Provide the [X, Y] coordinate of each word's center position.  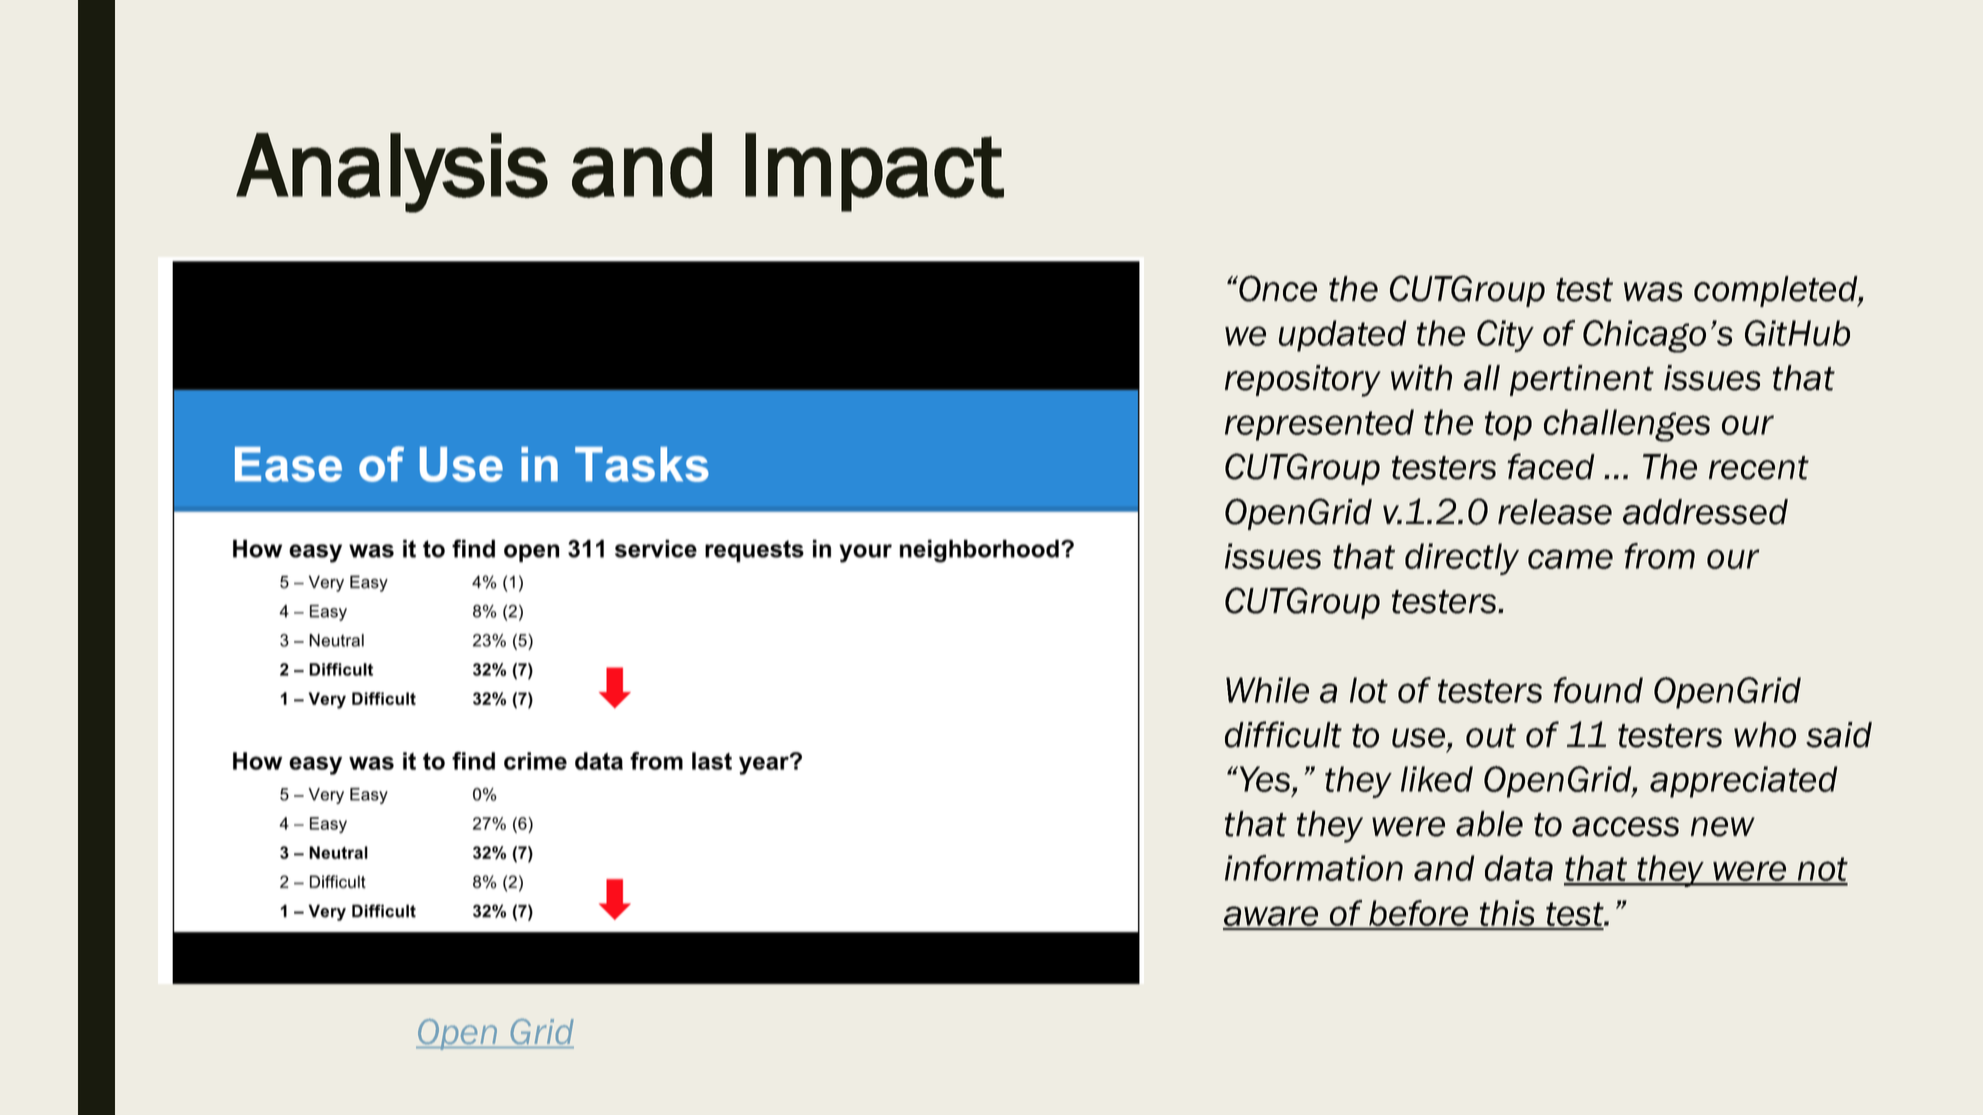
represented [1319, 425]
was [1653, 292]
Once [1277, 288]
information [1314, 868]
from [1659, 556]
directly [1462, 559]
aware [1272, 917]
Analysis [392, 173]
